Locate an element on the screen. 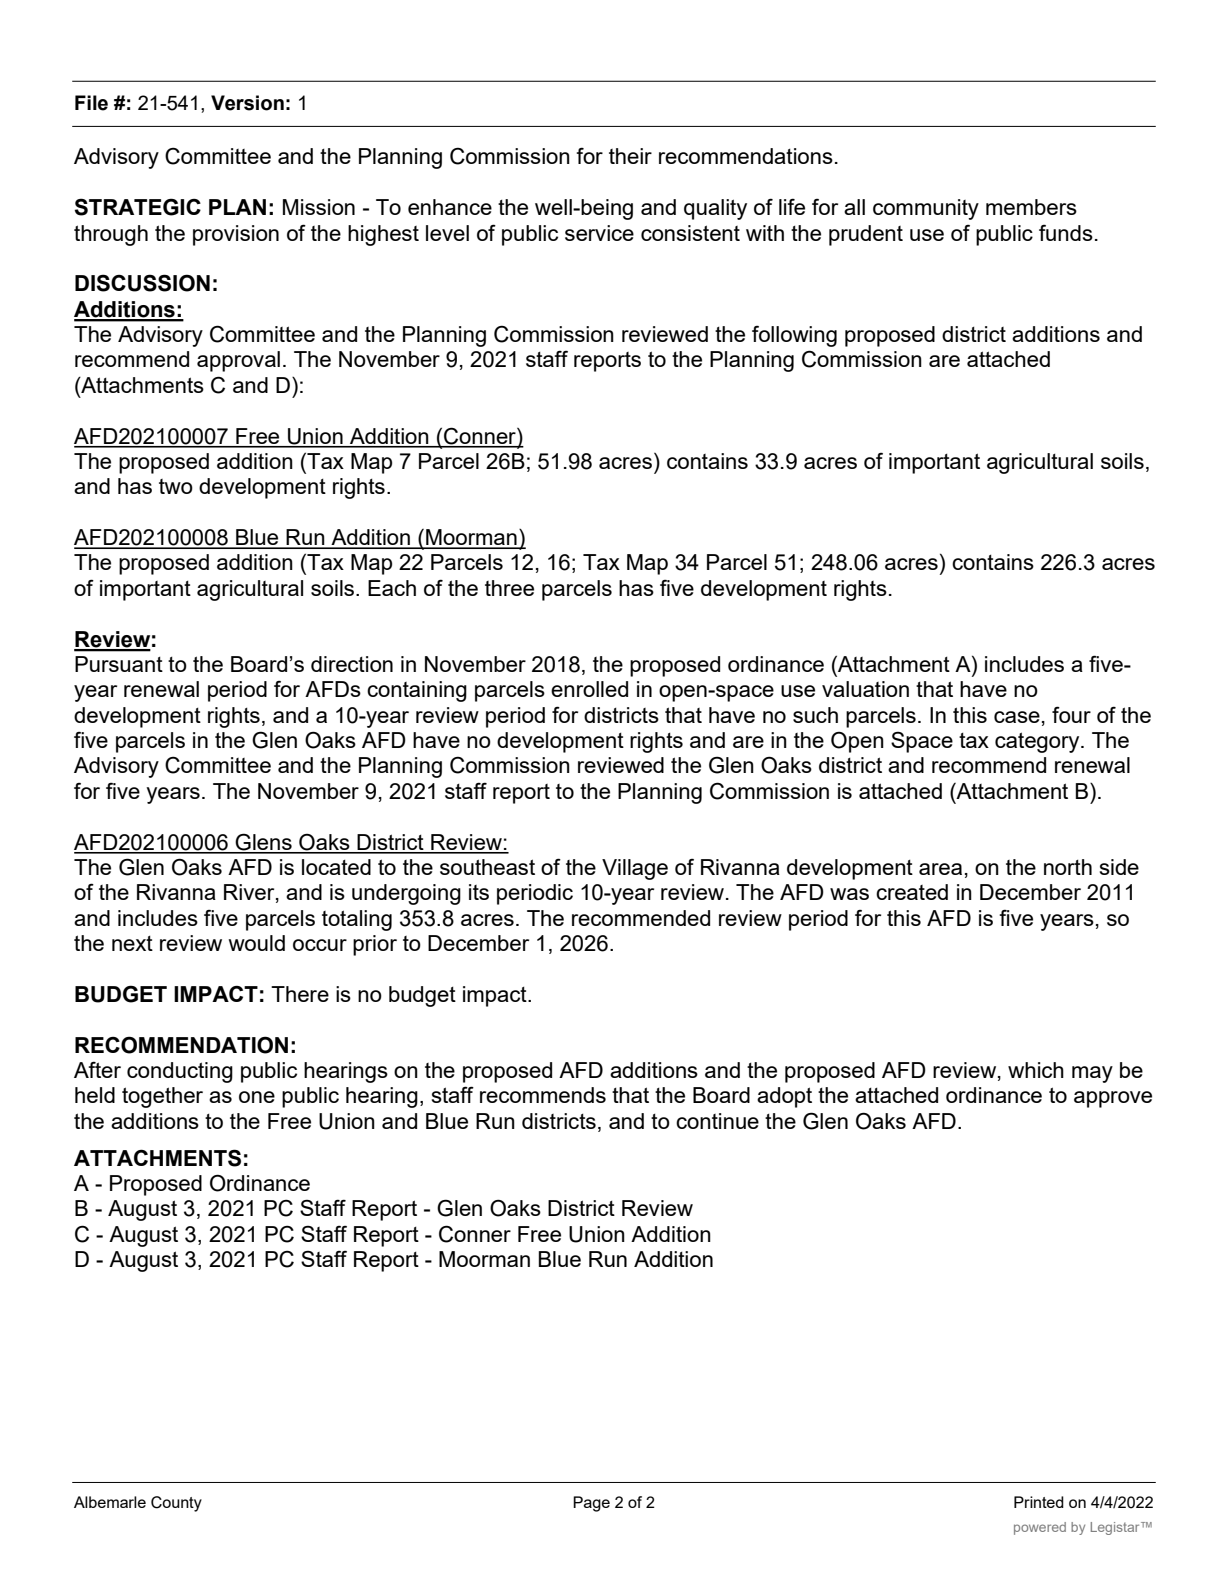 Image resolution: width=1228 pixels, height=1589 pixels. their is located at coordinates (630, 156).
